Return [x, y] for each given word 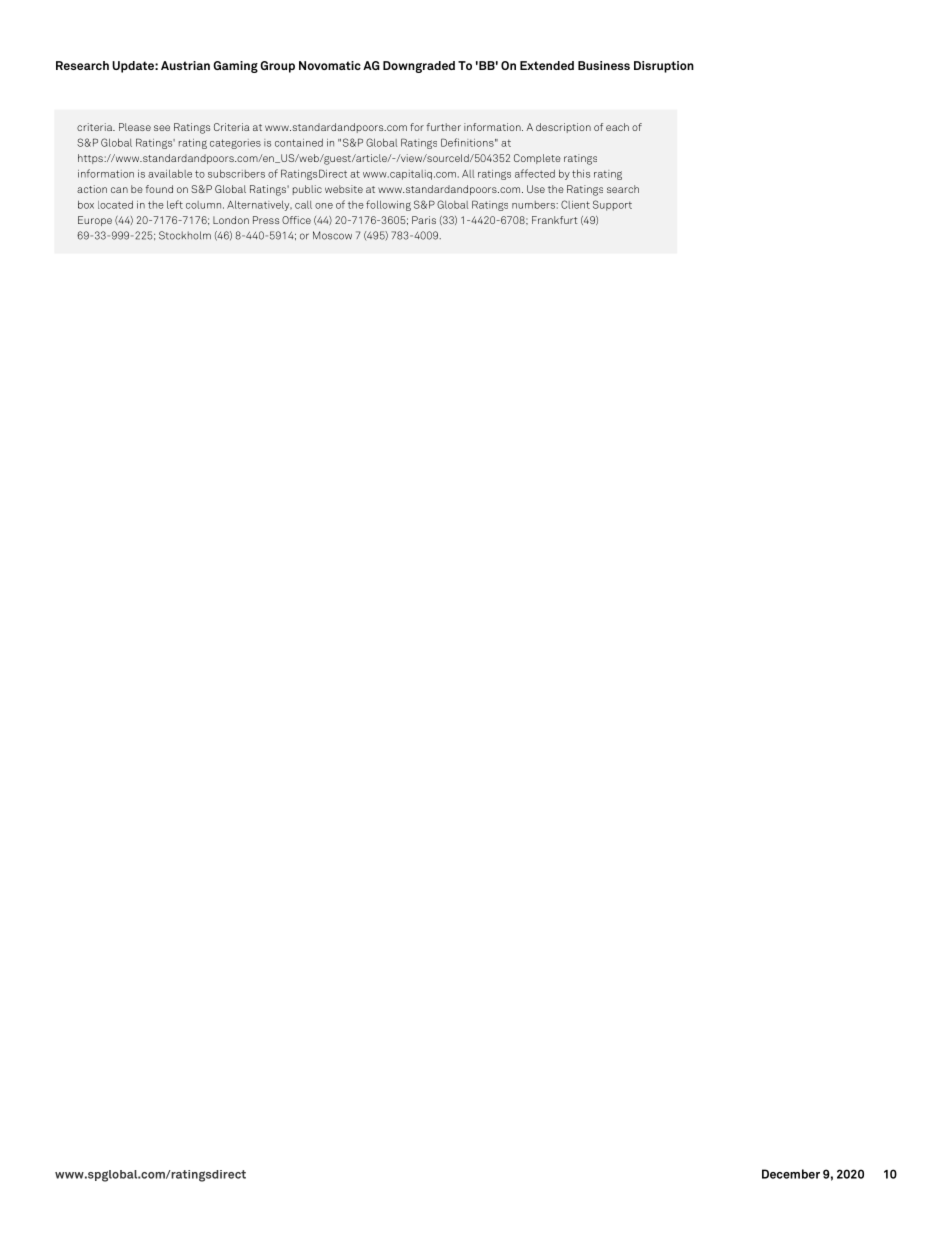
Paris [424, 220]
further [444, 127]
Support [612, 205]
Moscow [332, 235]
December [791, 1174]
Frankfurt [554, 220]
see [162, 128]
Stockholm [185, 235]
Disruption [664, 67]
